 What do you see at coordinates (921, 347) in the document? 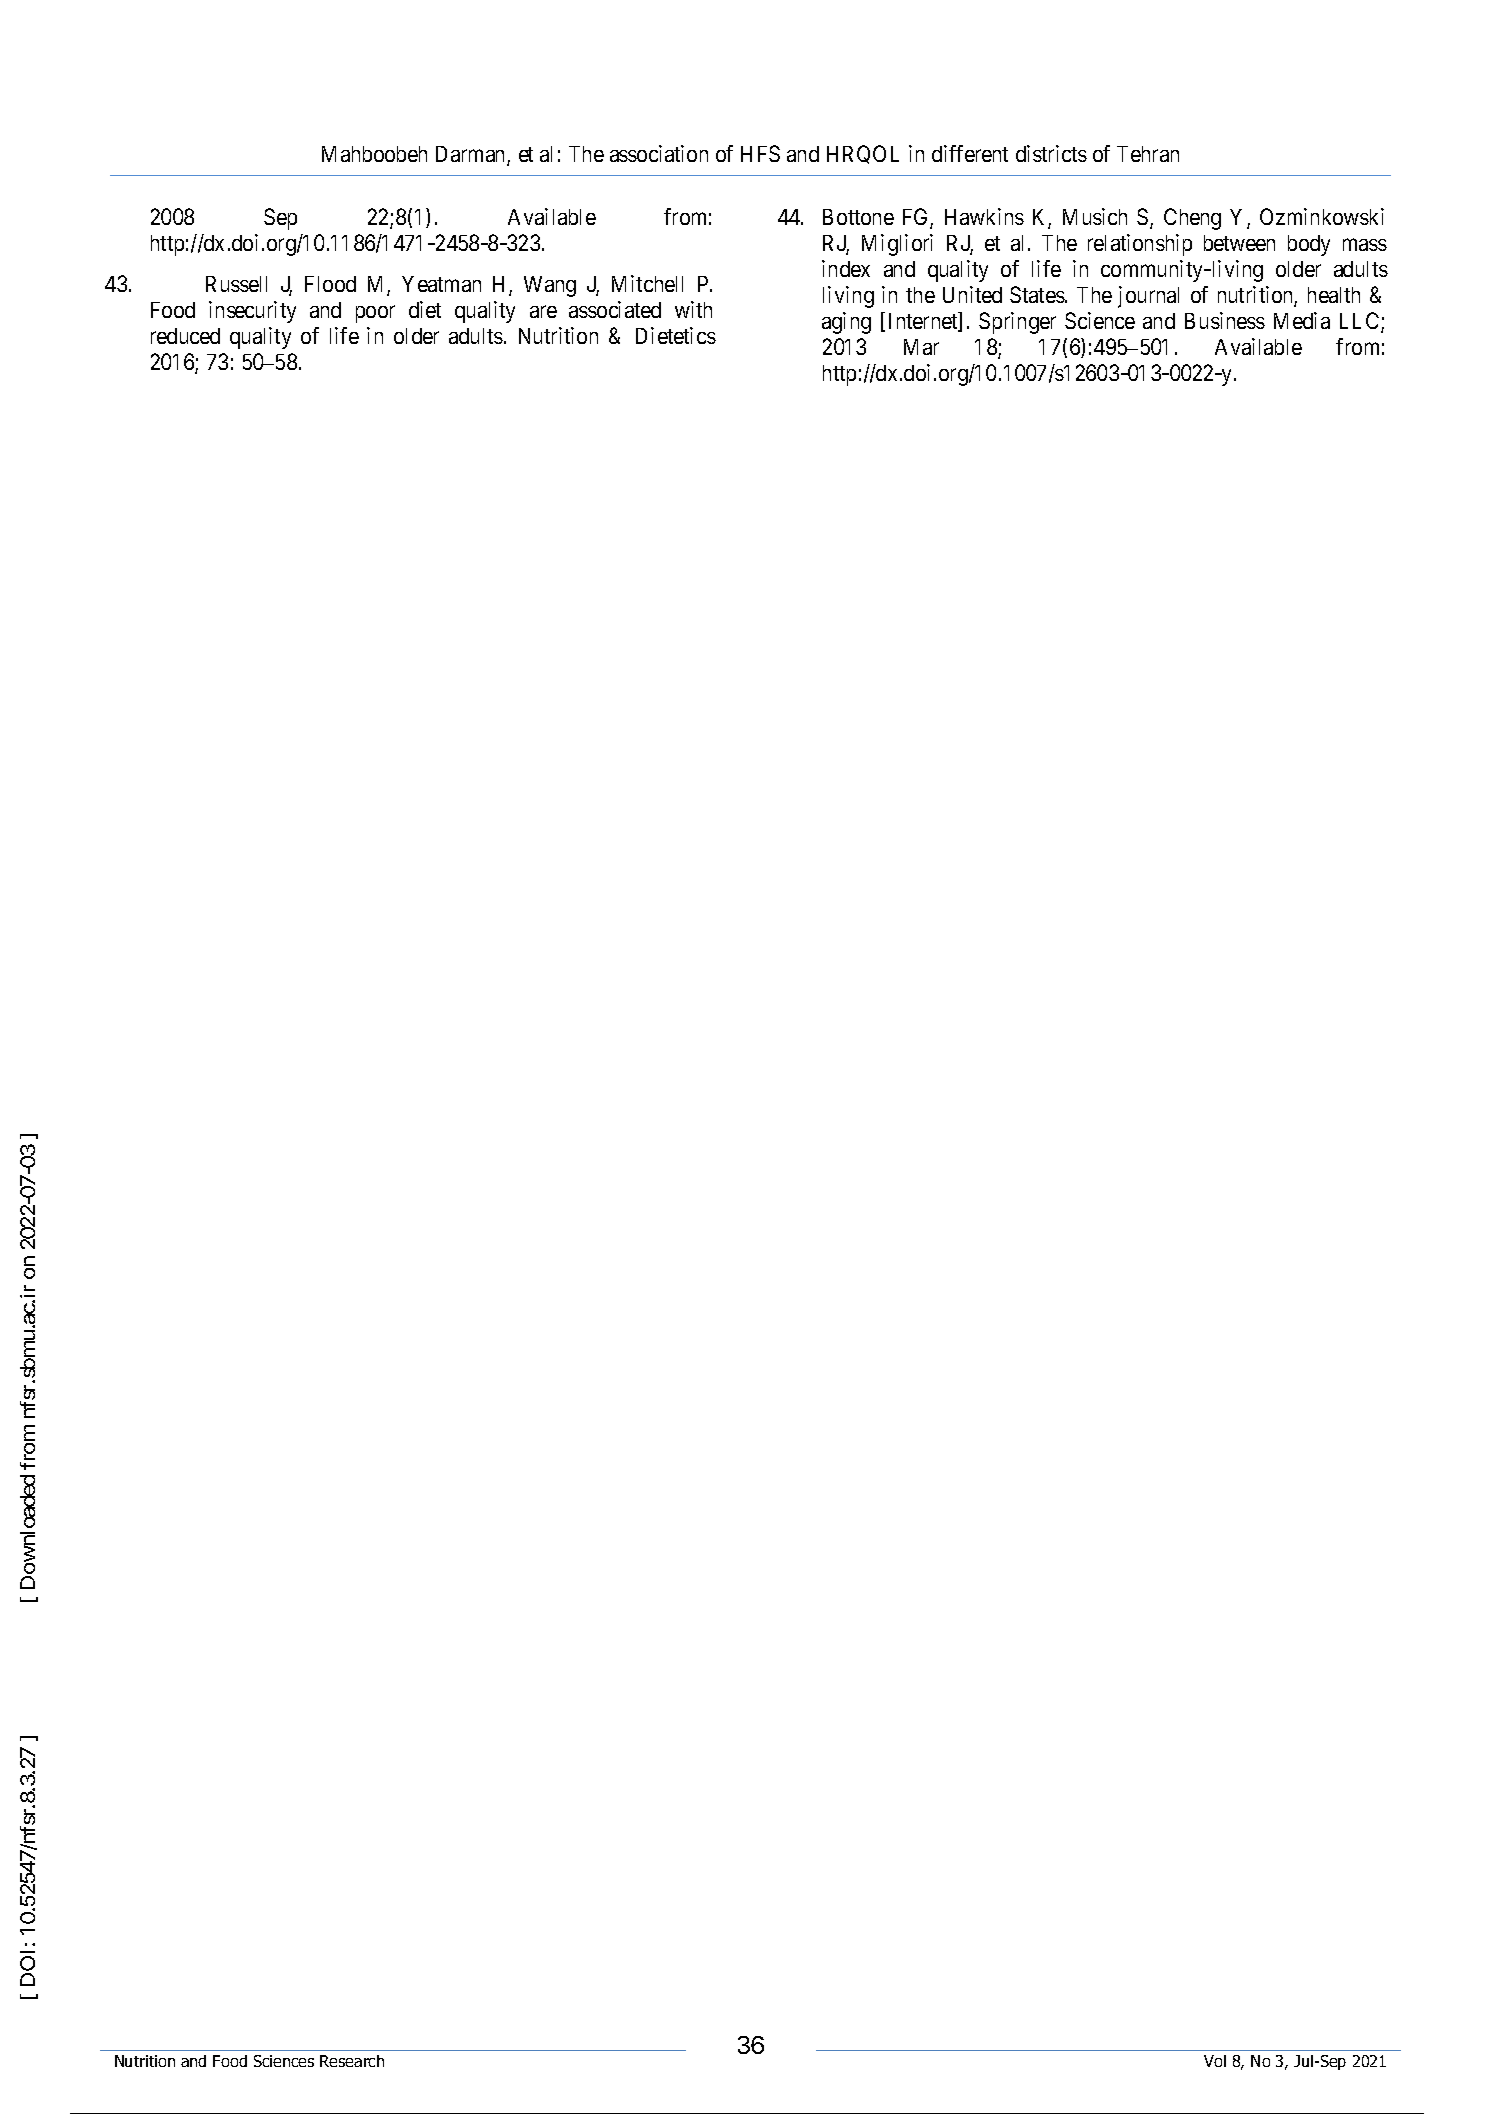
I see `Mar` at bounding box center [921, 347].
